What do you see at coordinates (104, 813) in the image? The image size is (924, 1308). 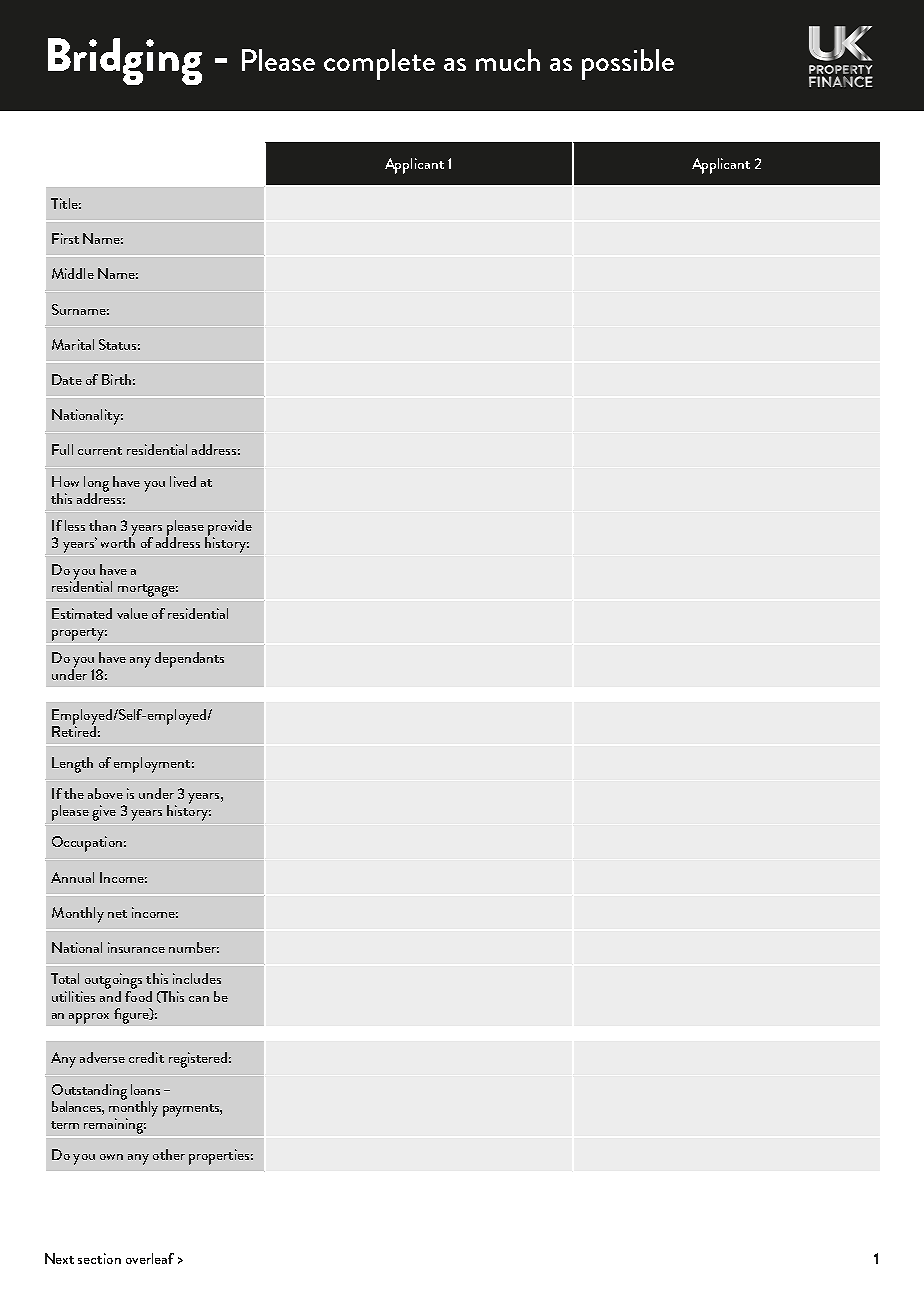 I see `give` at bounding box center [104, 813].
